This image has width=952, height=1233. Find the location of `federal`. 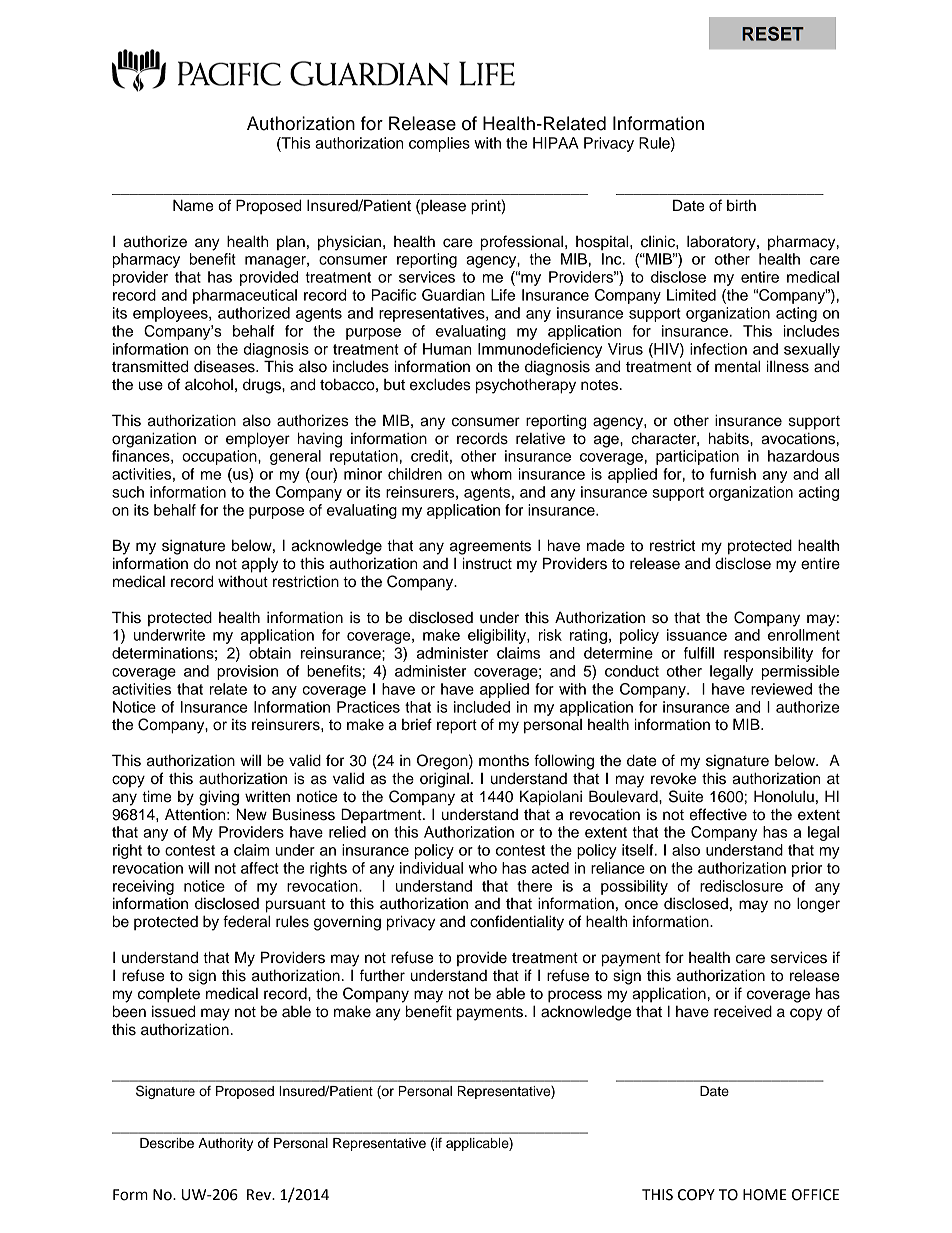

federal is located at coordinates (246, 921).
